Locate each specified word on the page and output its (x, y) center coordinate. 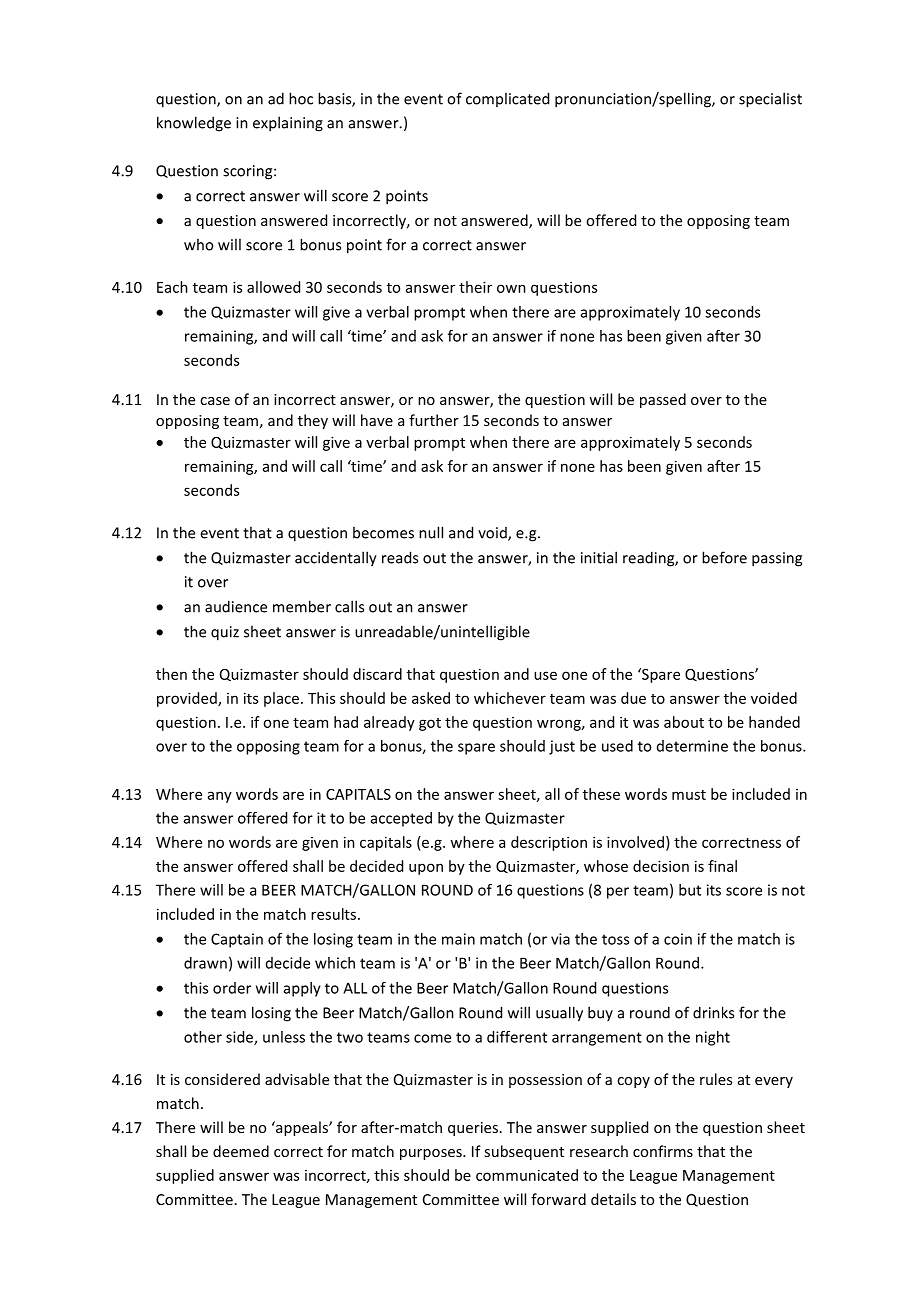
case (215, 401)
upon (426, 869)
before (724, 557)
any (220, 797)
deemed (241, 1151)
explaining (288, 124)
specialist (770, 100)
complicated (507, 99)
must (689, 795)
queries (473, 1129)
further (434, 420)
